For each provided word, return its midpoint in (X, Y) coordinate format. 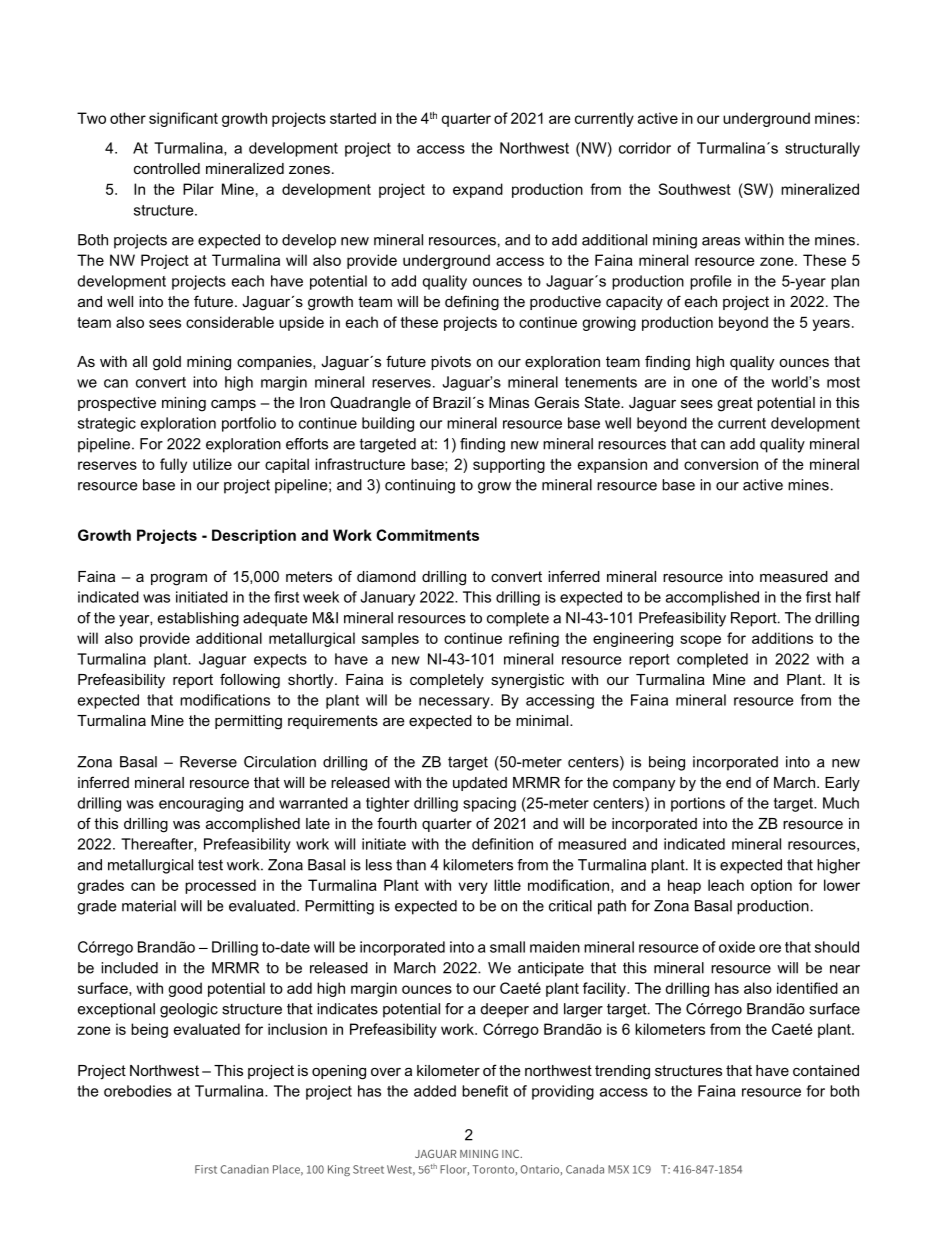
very (473, 888)
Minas (509, 402)
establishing (198, 619)
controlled (167, 168)
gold (167, 363)
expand (478, 190)
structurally (822, 149)
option (771, 886)
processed (220, 886)
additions (782, 638)
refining (534, 639)
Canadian (244, 1169)
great (735, 404)
